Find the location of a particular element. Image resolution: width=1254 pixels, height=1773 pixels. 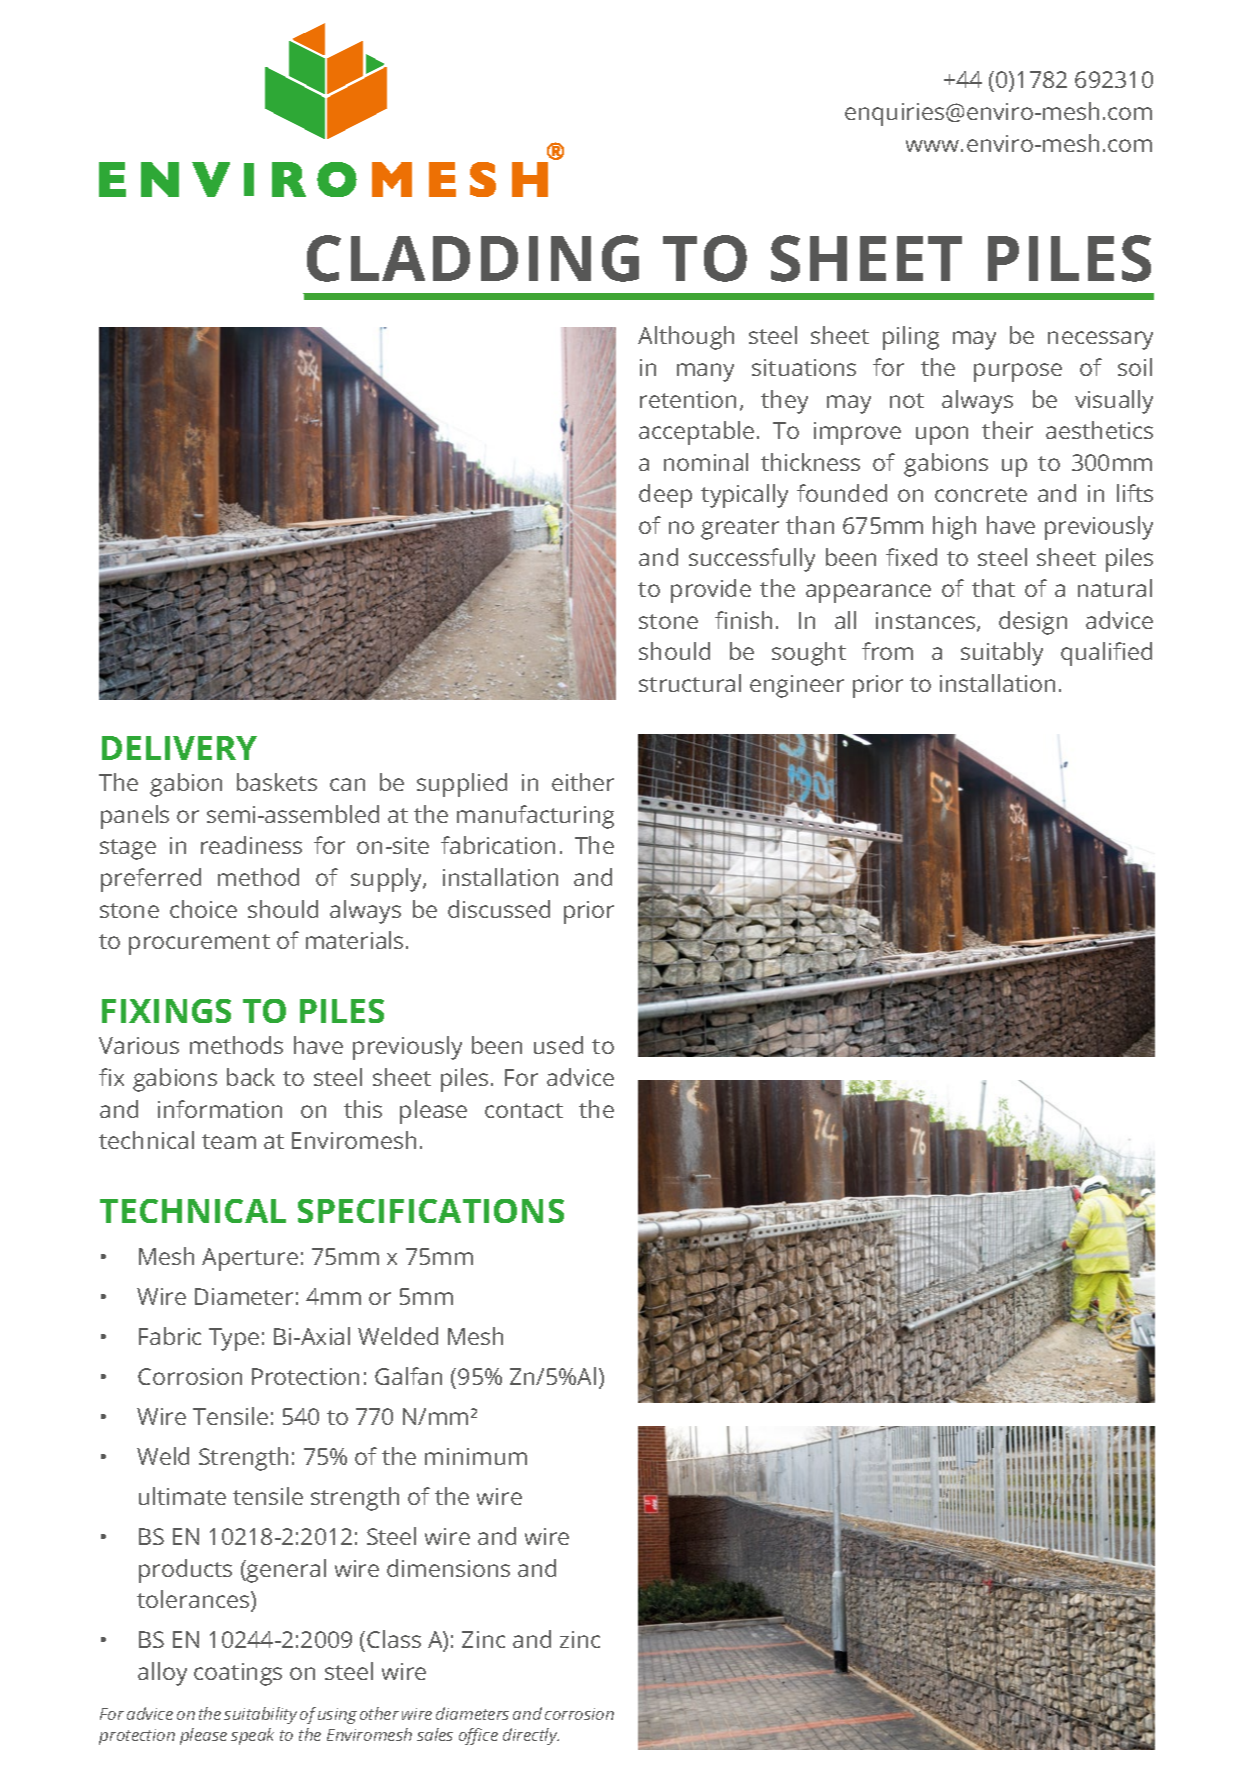

coatings is located at coordinates (238, 1674).
